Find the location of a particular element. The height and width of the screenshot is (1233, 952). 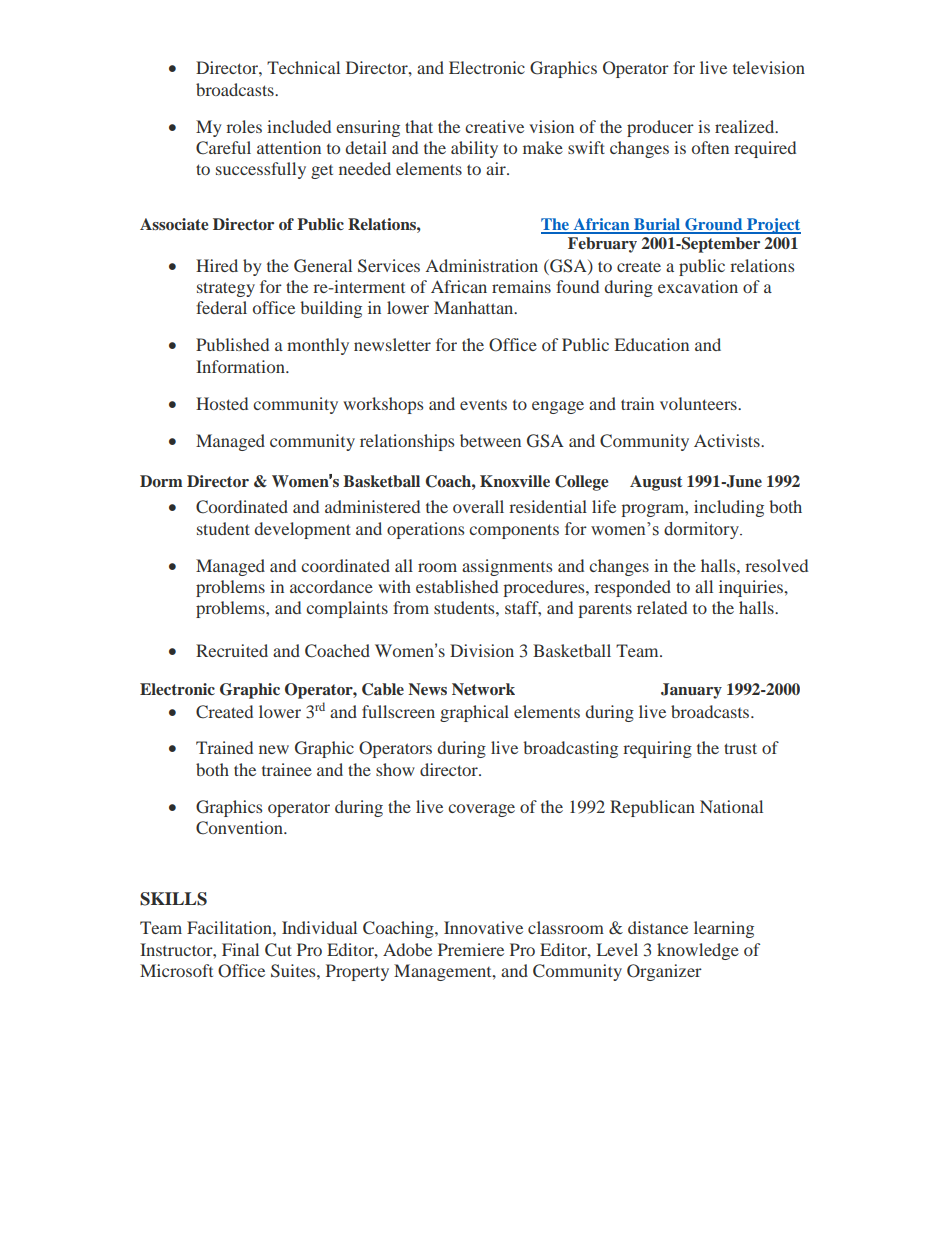

development is located at coordinates (303, 530).
